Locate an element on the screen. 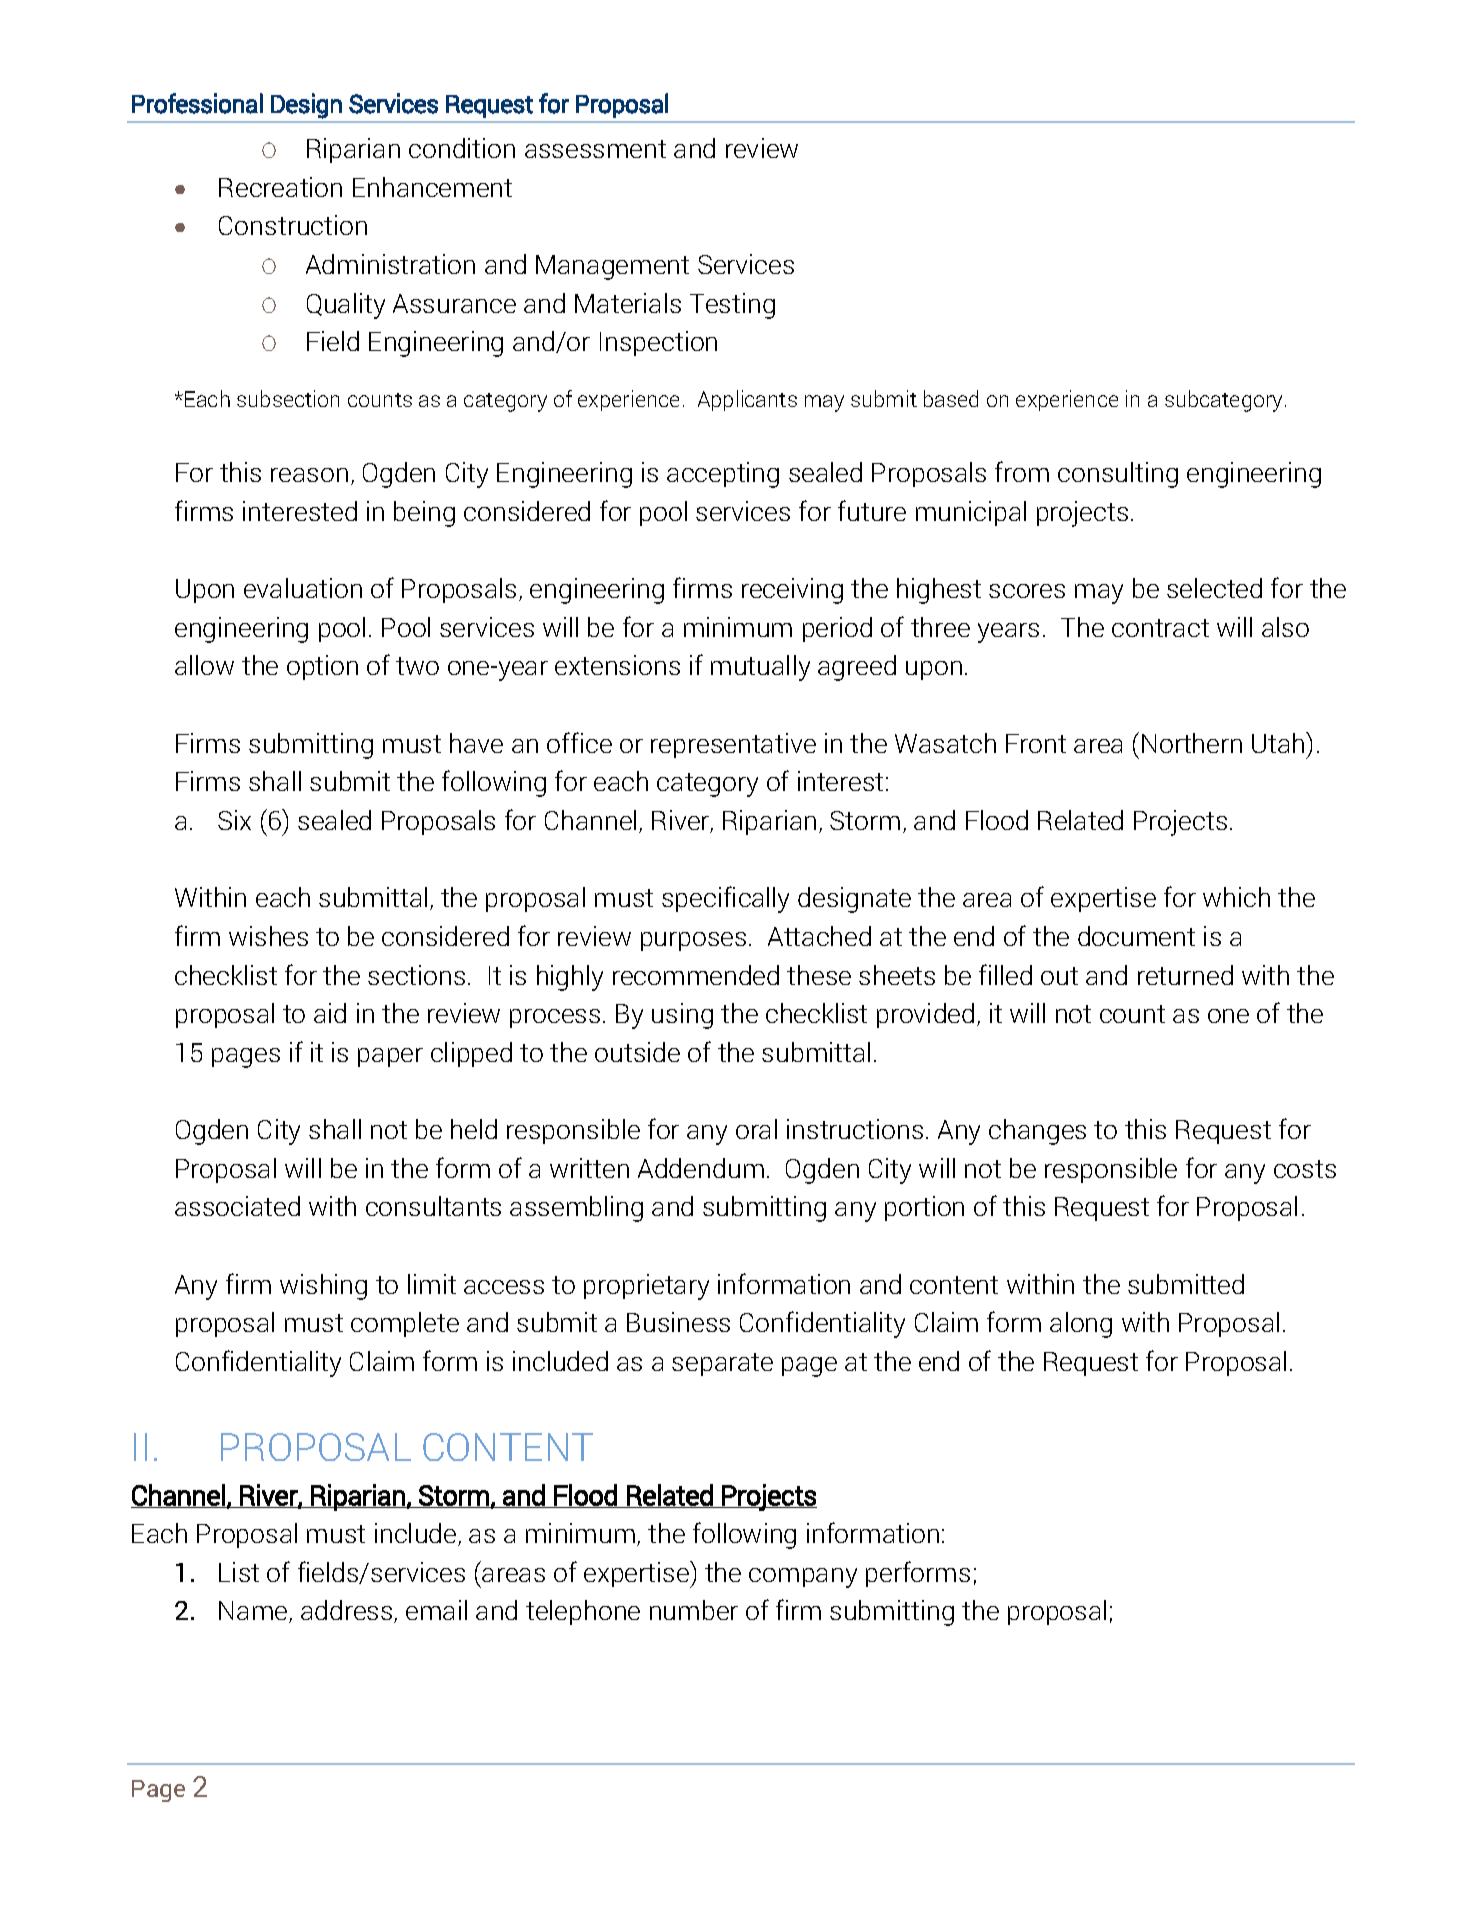 The image size is (1482, 1918). contract is located at coordinates (1160, 628).
